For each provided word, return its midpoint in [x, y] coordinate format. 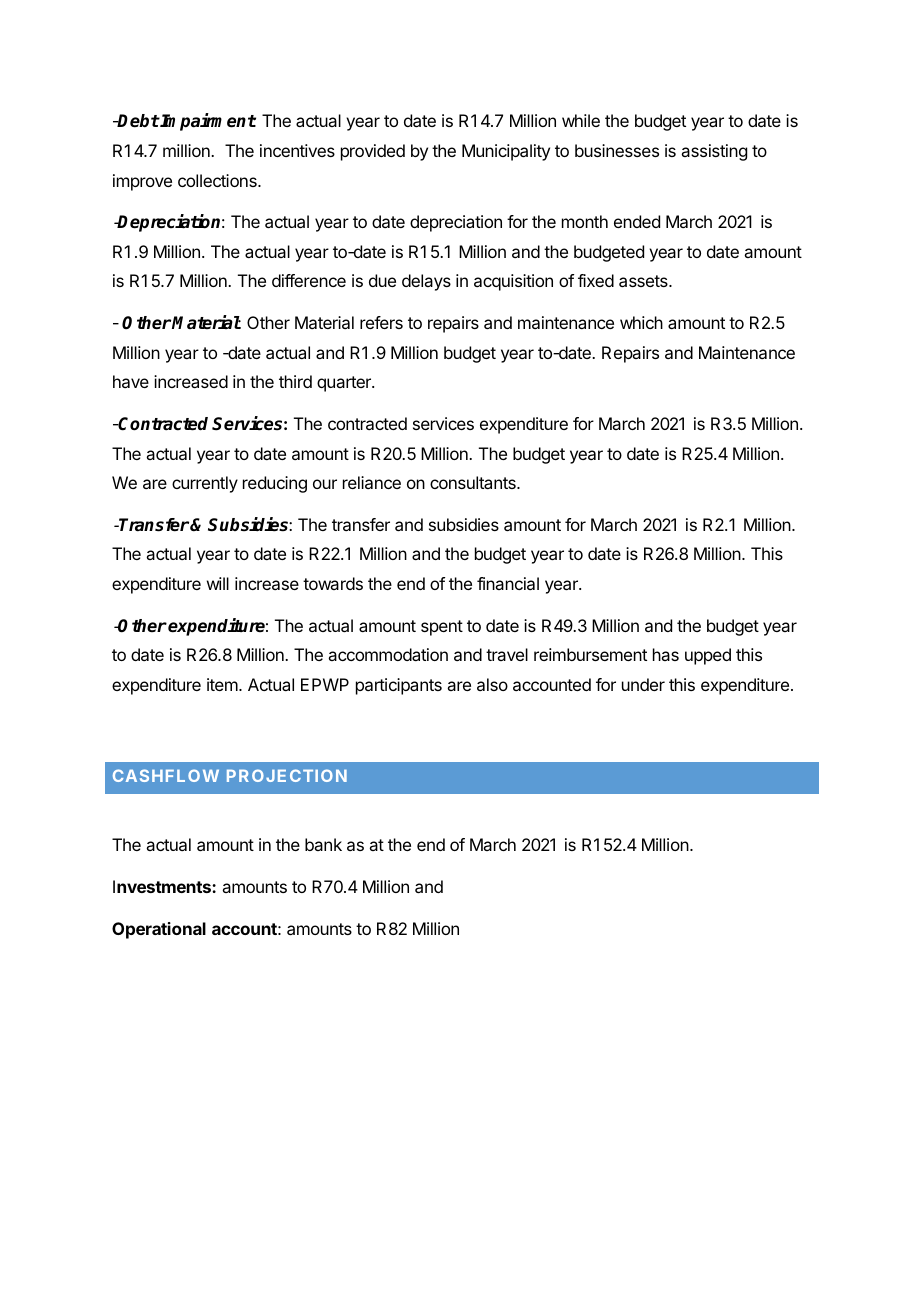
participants [399, 686]
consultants [474, 482]
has [666, 654]
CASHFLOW [166, 775]
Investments [163, 886]
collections [218, 180]
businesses [617, 150]
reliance [372, 482]
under [643, 684]
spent [442, 628]
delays [426, 282]
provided [373, 152]
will [218, 583]
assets [644, 281]
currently [205, 484]
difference [309, 280]
